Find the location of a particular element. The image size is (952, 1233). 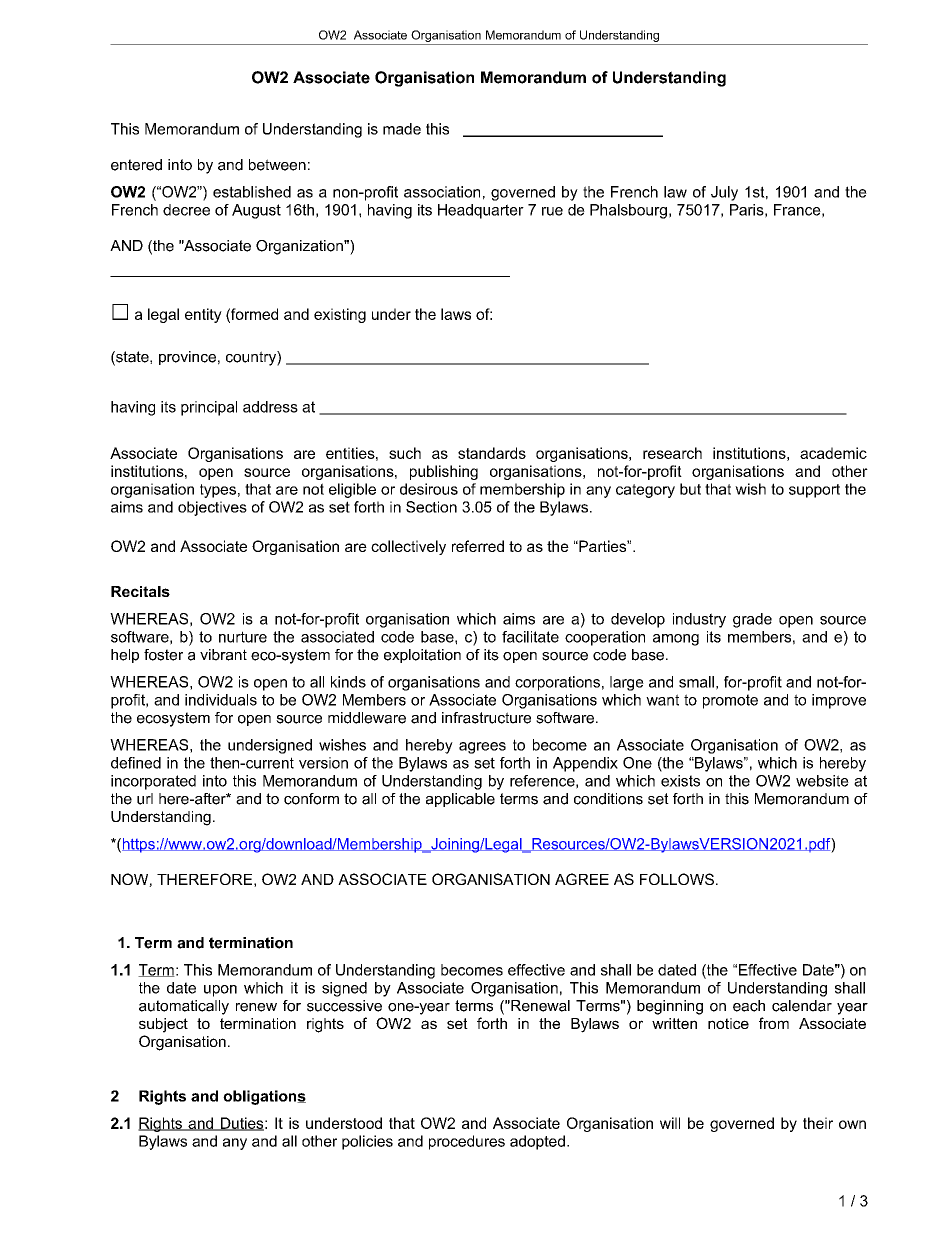

support is located at coordinates (814, 491).
